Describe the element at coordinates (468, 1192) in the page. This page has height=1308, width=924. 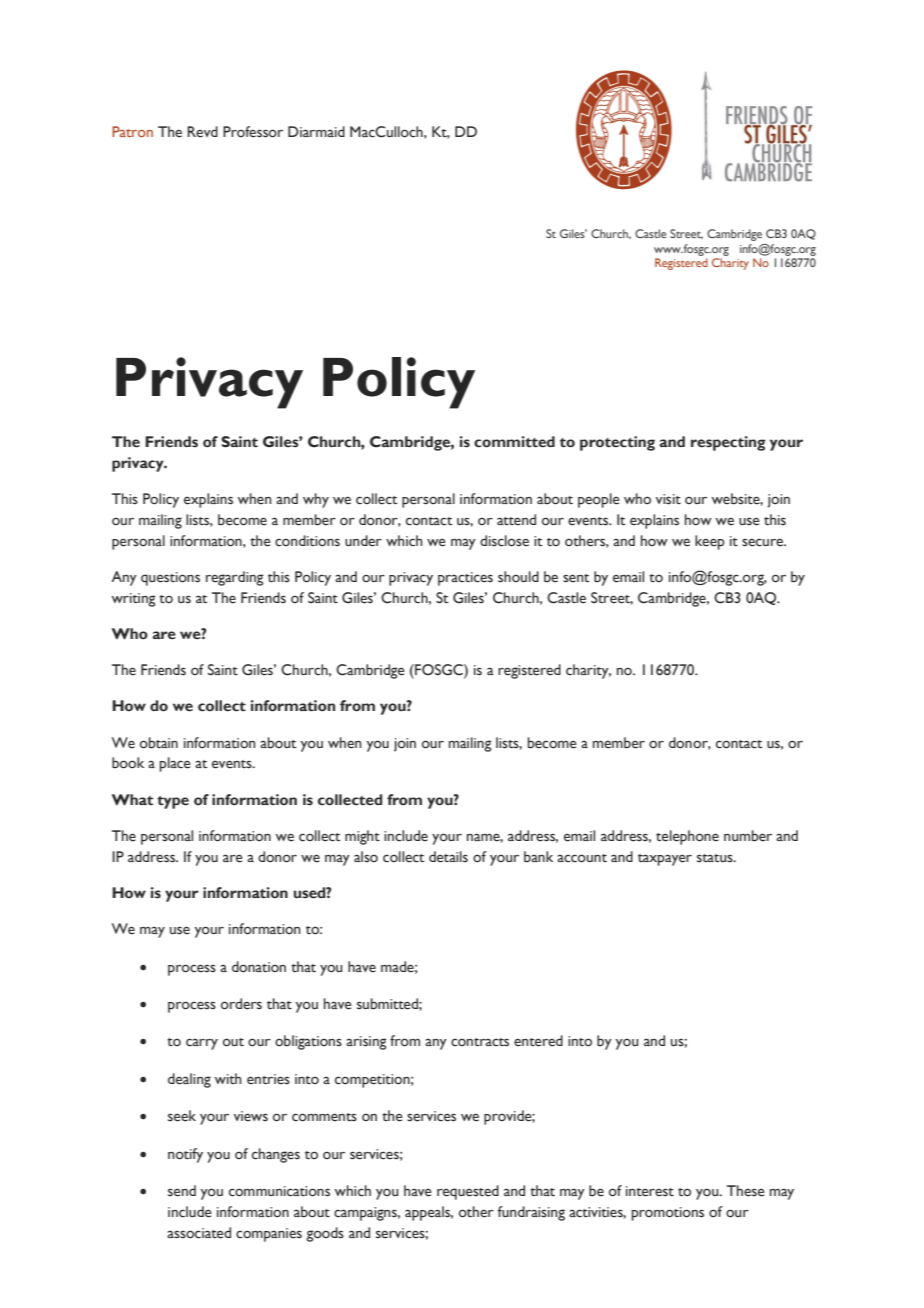
I see `requested` at that location.
